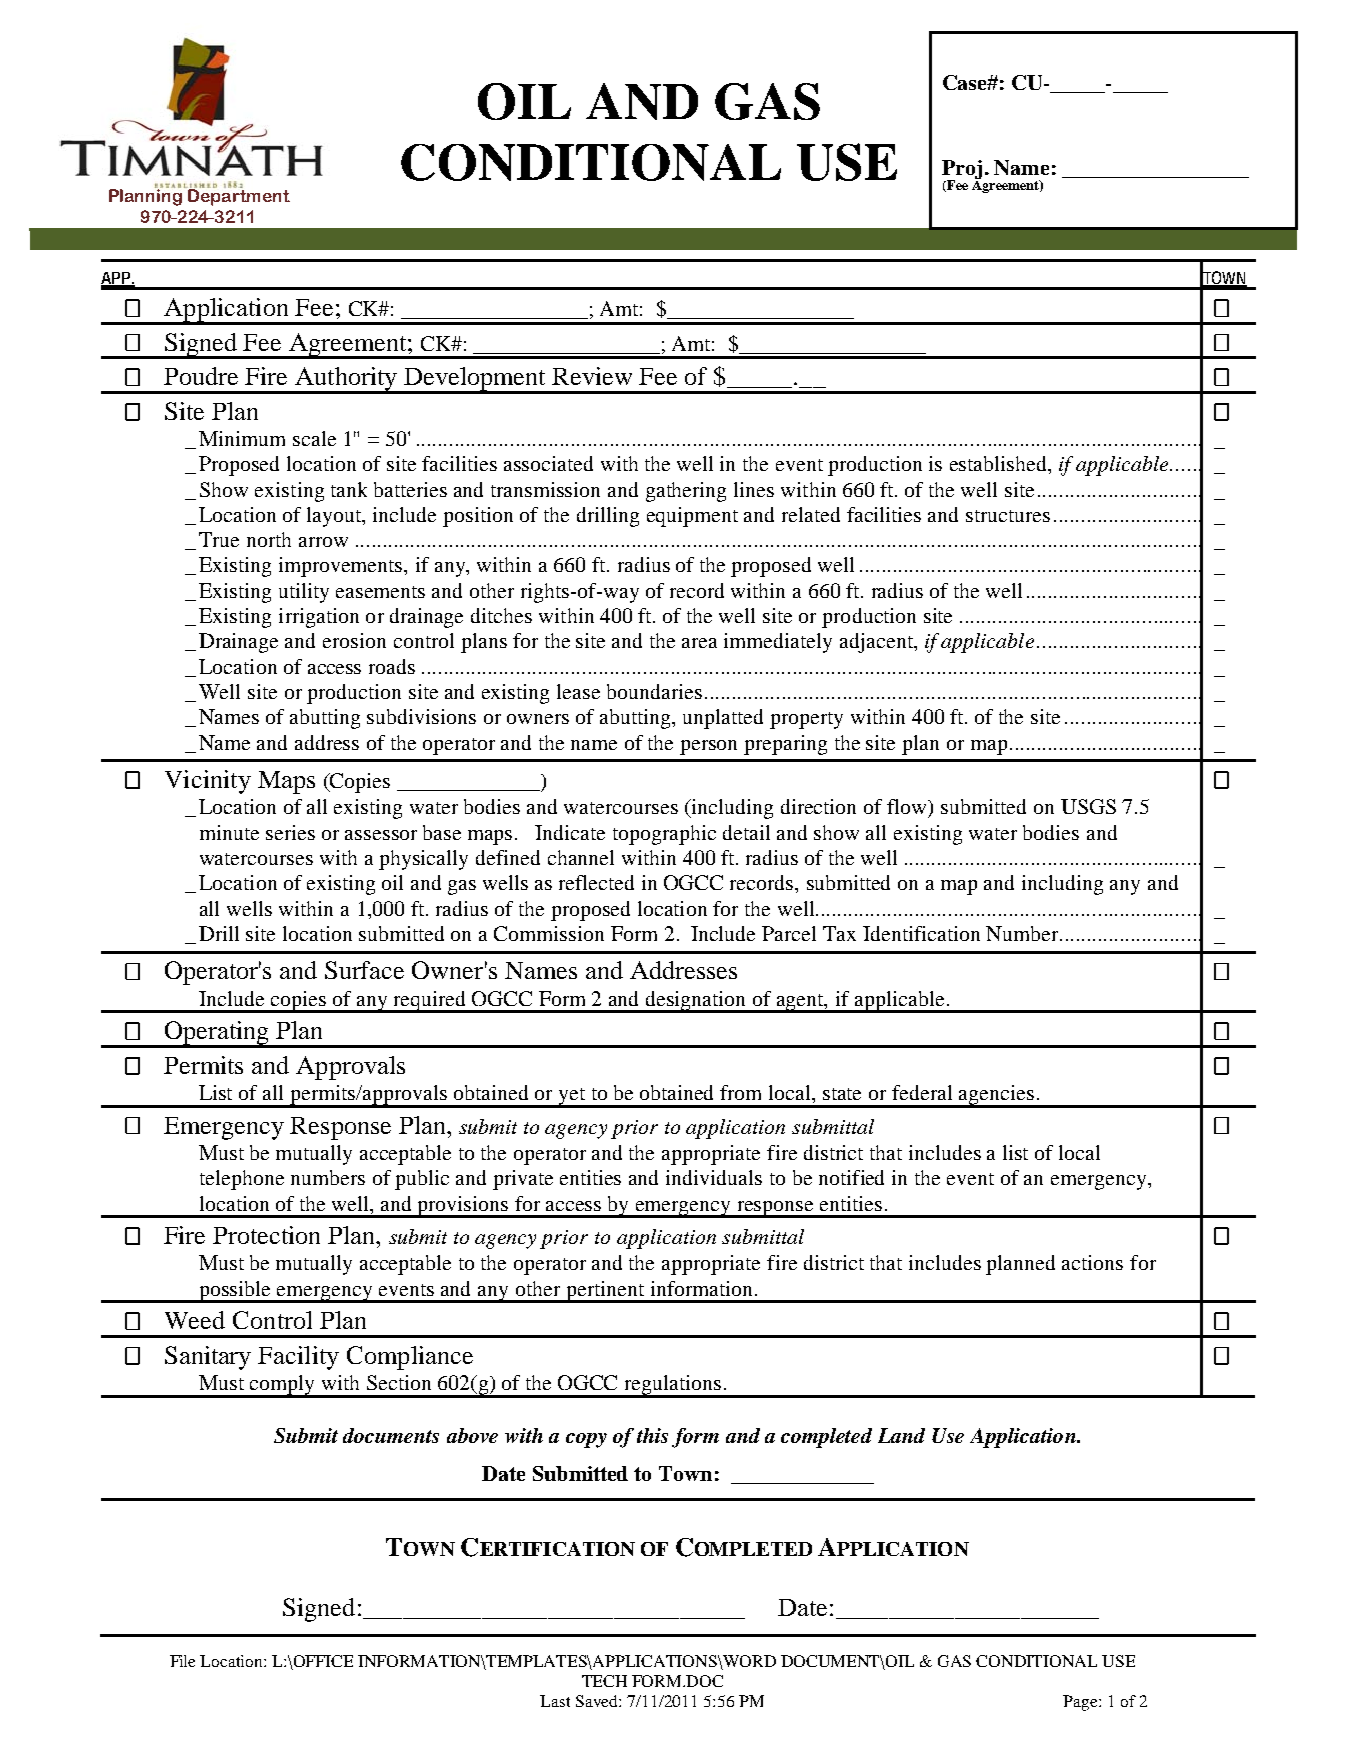 The image size is (1346, 1742). Describe the element at coordinates (714, 1177) in the image. I see `individuals` at that location.
